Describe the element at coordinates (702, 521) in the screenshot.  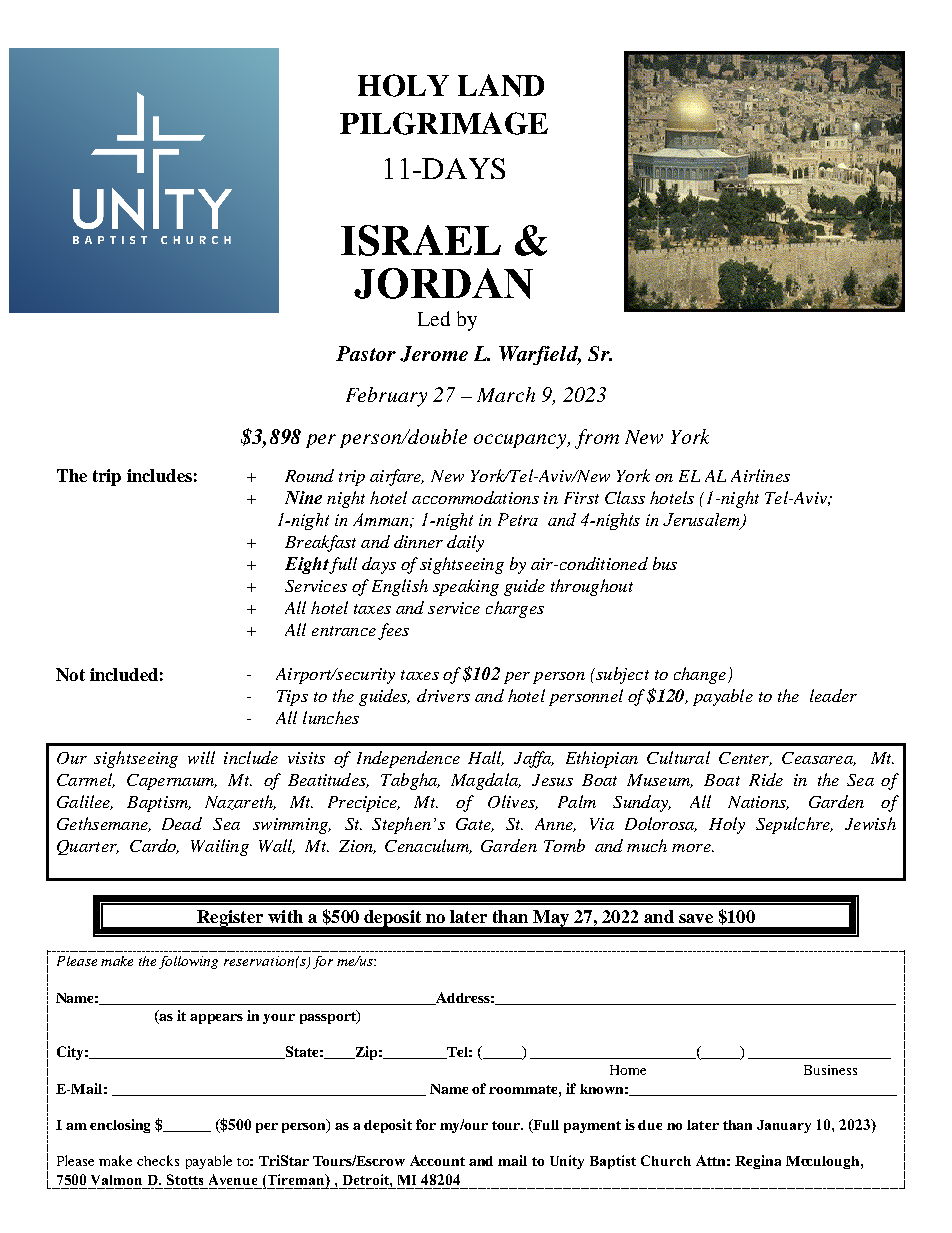
I see `Jerusalem` at that location.
